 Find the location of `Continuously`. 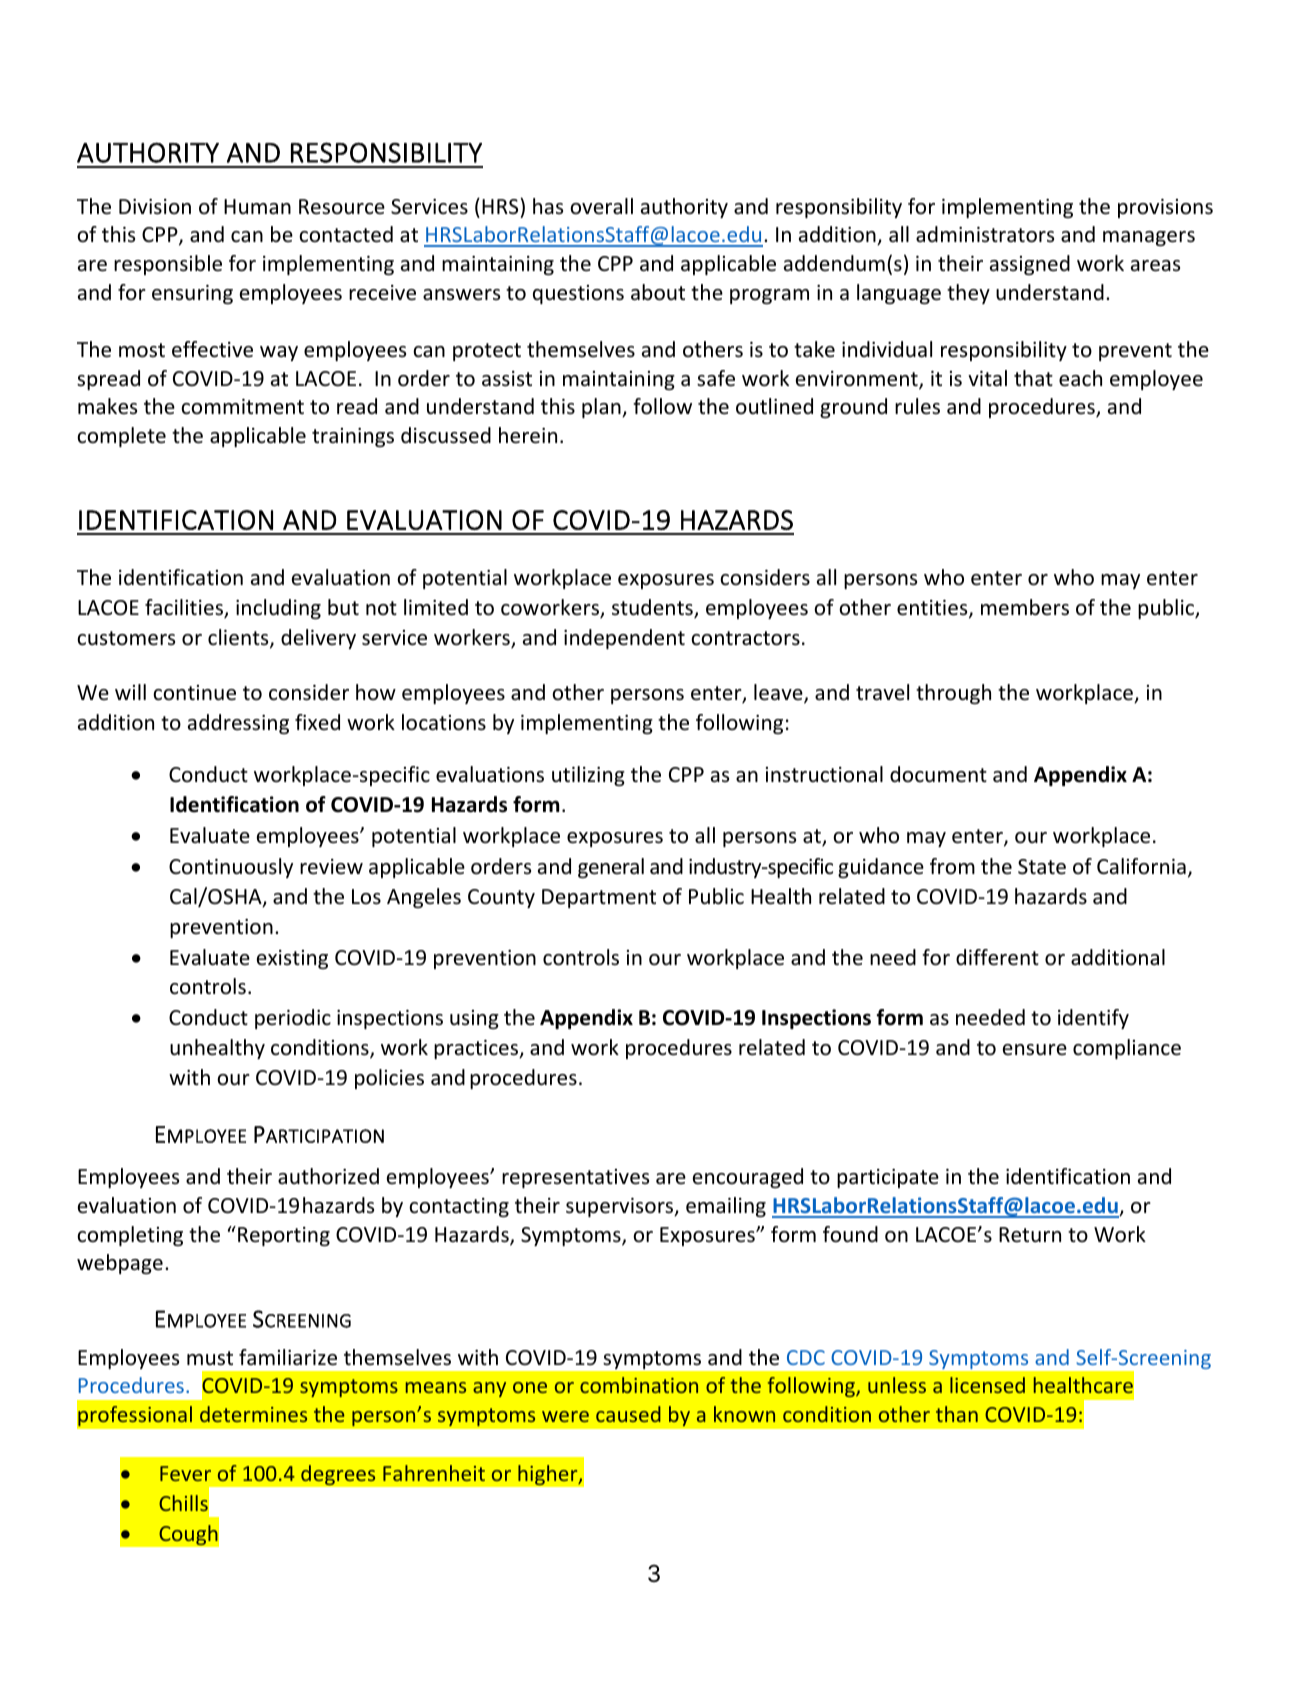

Continuously is located at coordinates (231, 868).
